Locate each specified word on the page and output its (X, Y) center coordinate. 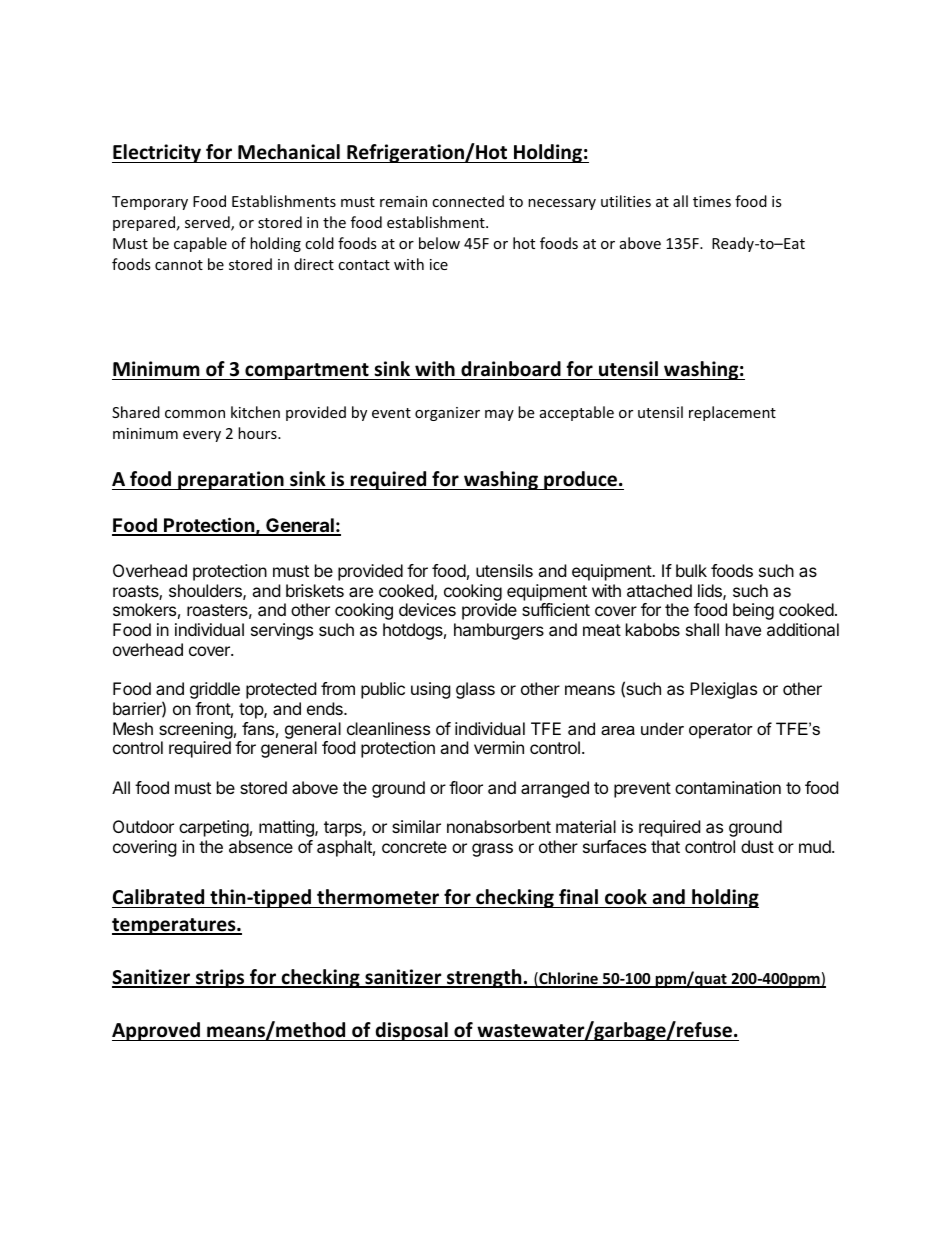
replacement (732, 413)
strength (484, 978)
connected (468, 201)
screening (196, 730)
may (499, 415)
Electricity (158, 153)
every (202, 436)
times (712, 201)
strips (220, 978)
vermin (499, 747)
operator (721, 731)
